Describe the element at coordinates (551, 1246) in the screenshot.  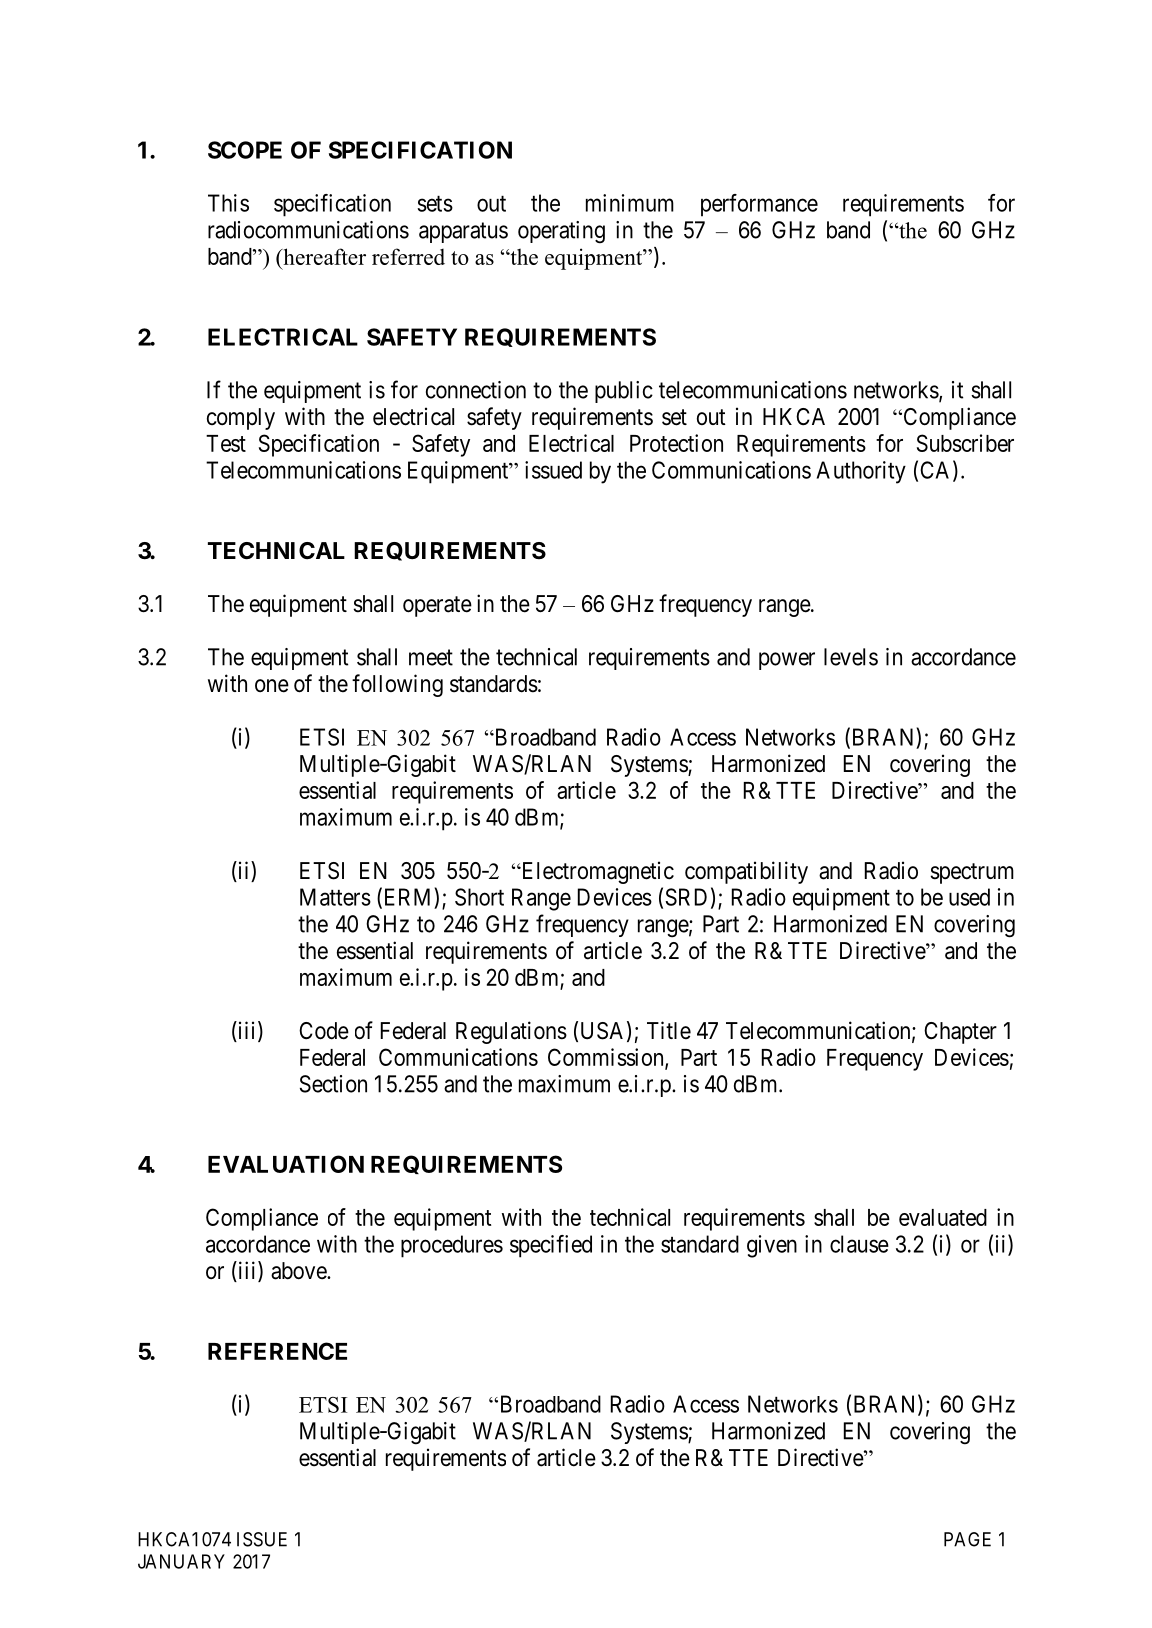
I see `specified` at that location.
